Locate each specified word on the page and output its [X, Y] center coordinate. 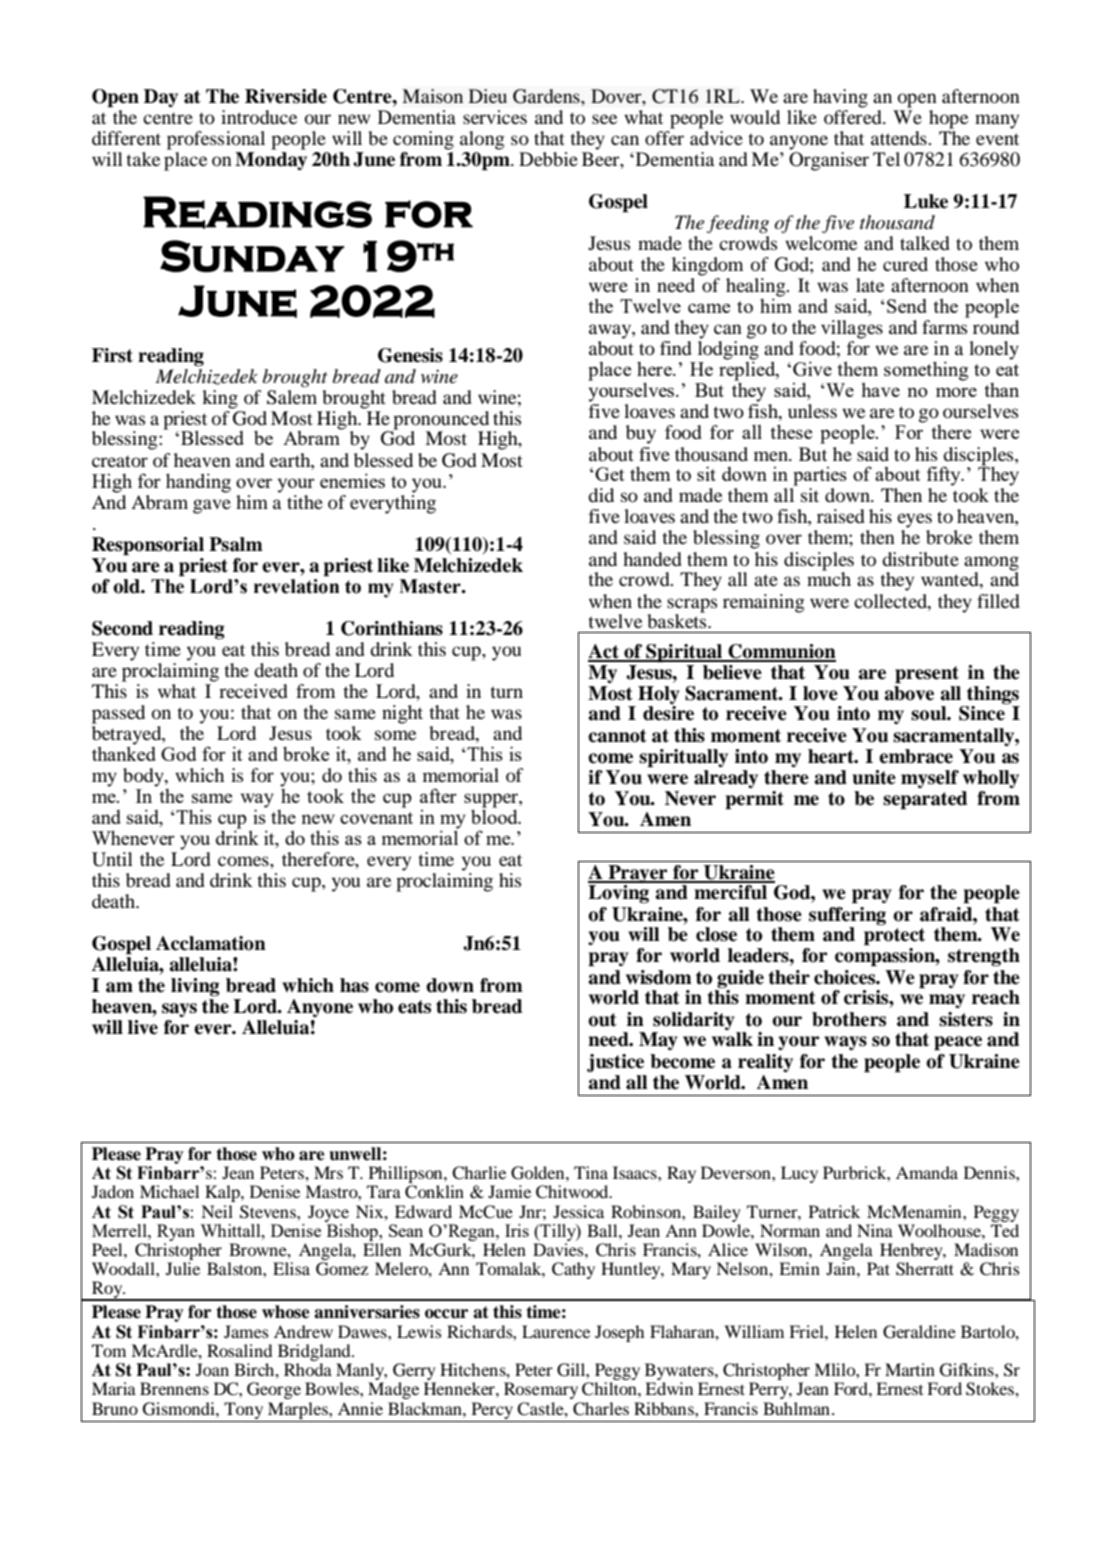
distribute [920, 559]
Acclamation [211, 943]
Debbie [548, 159]
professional [216, 140]
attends [900, 138]
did [601, 495]
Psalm [236, 544]
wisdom [659, 977]
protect [894, 937]
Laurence [556, 1331]
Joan [212, 1369]
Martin [910, 1369]
